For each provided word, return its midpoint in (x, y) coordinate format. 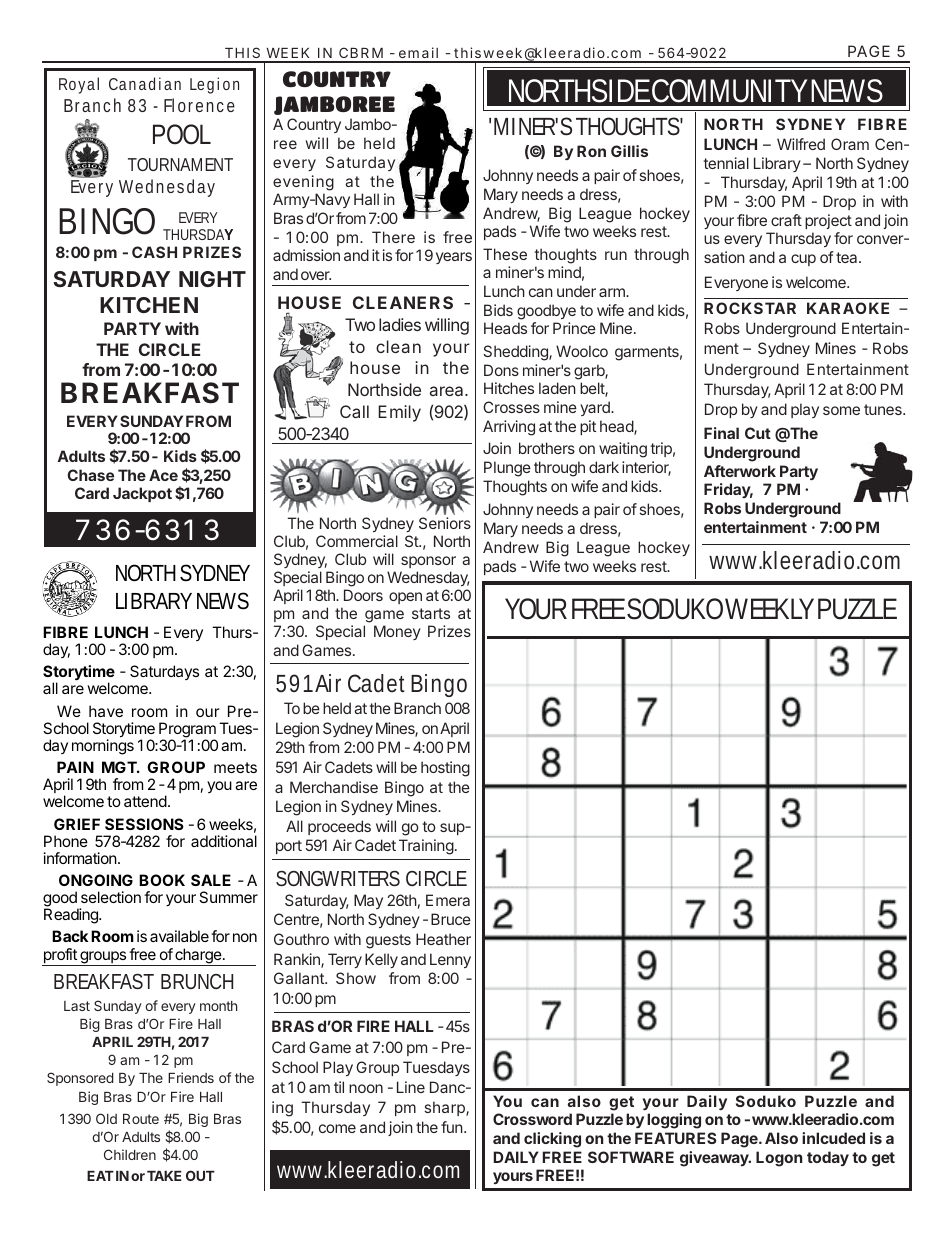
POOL (182, 134)
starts (431, 613)
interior (646, 468)
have (106, 711)
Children (130, 1154)
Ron (591, 151)
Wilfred (801, 144)
